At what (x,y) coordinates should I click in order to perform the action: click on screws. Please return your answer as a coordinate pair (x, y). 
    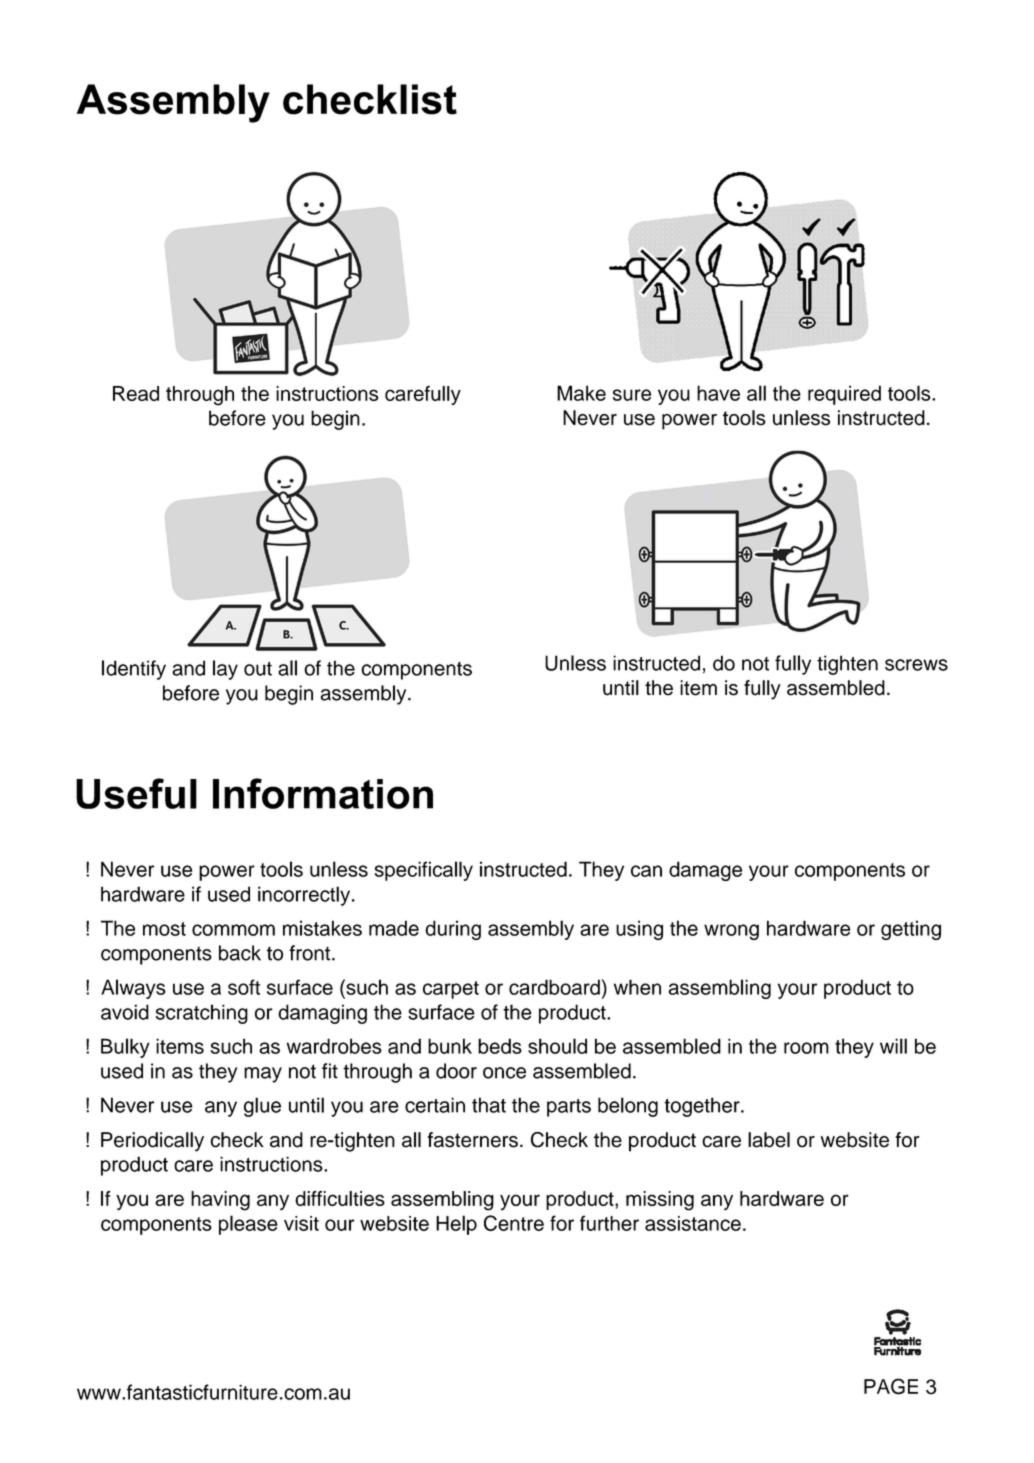
    Looking at the image, I should click on (916, 665).
